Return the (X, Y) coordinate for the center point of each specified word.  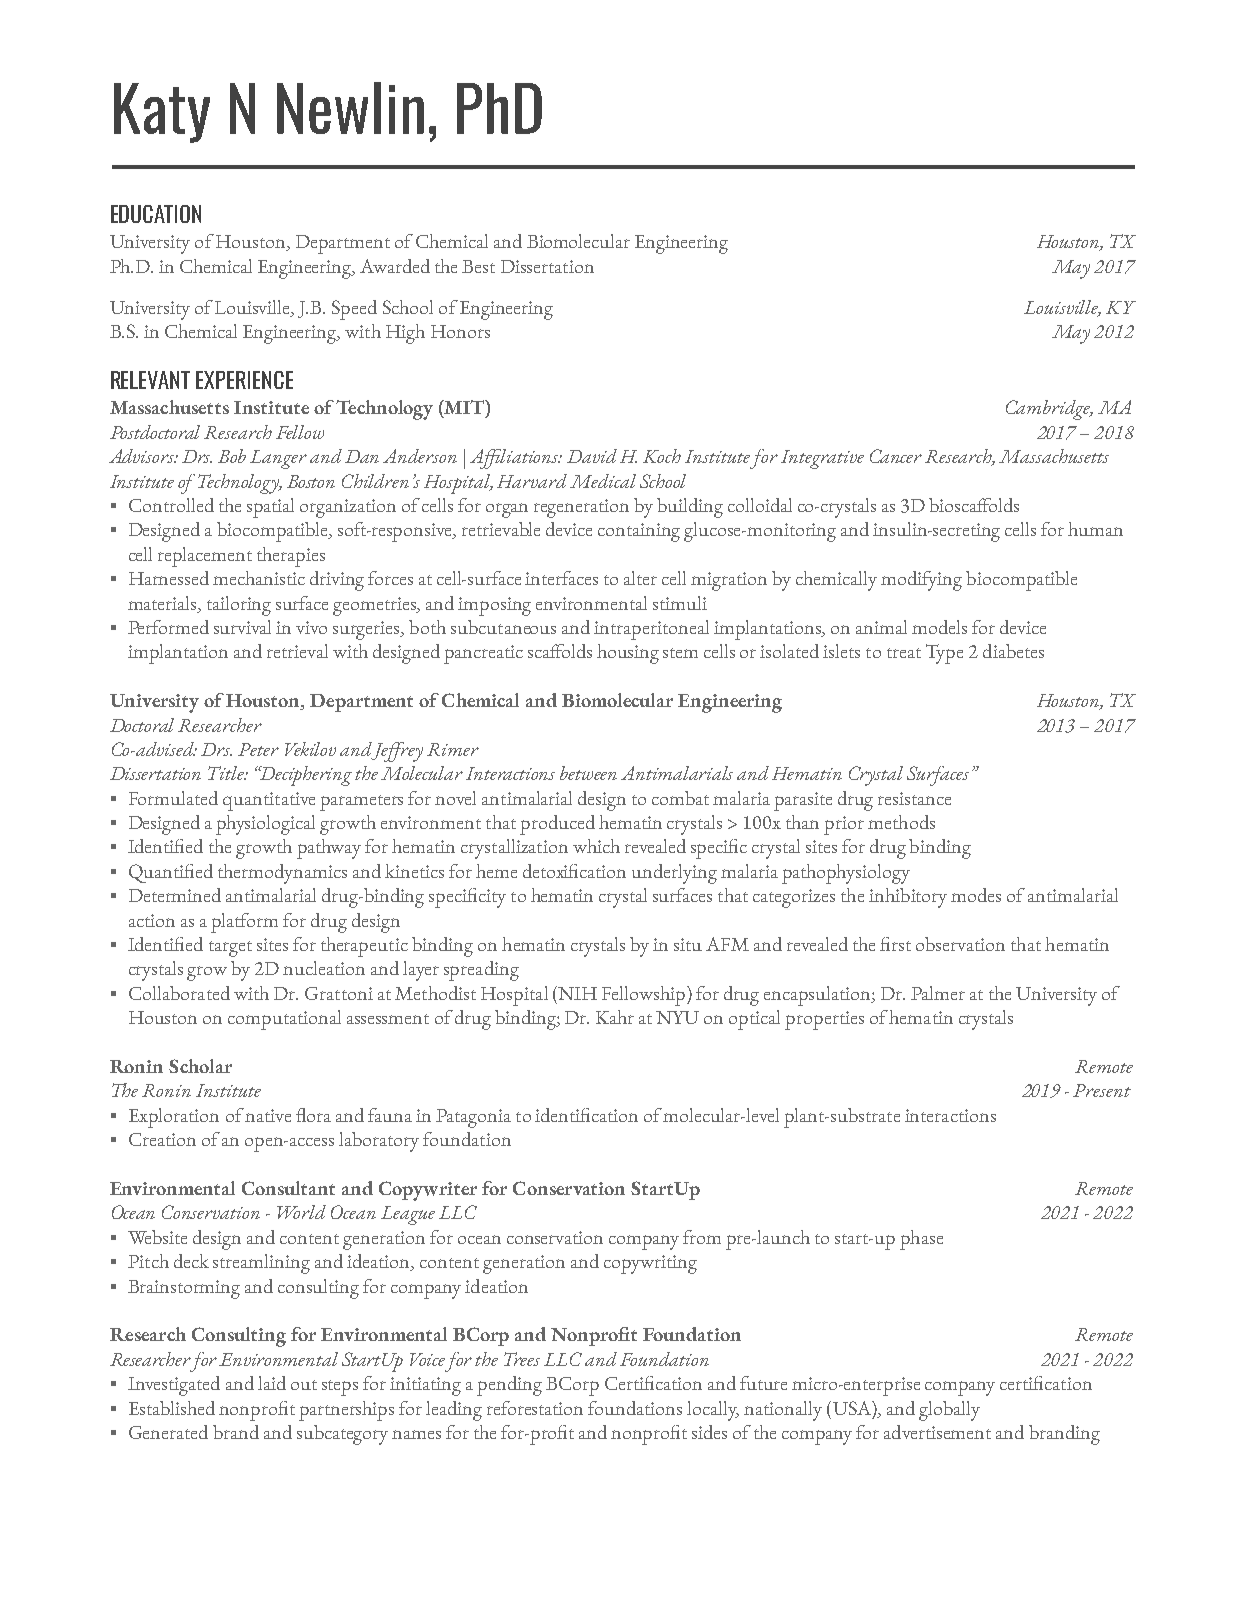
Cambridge (1049, 410)
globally (949, 1411)
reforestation (535, 1408)
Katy (162, 113)
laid (272, 1383)
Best (478, 266)
